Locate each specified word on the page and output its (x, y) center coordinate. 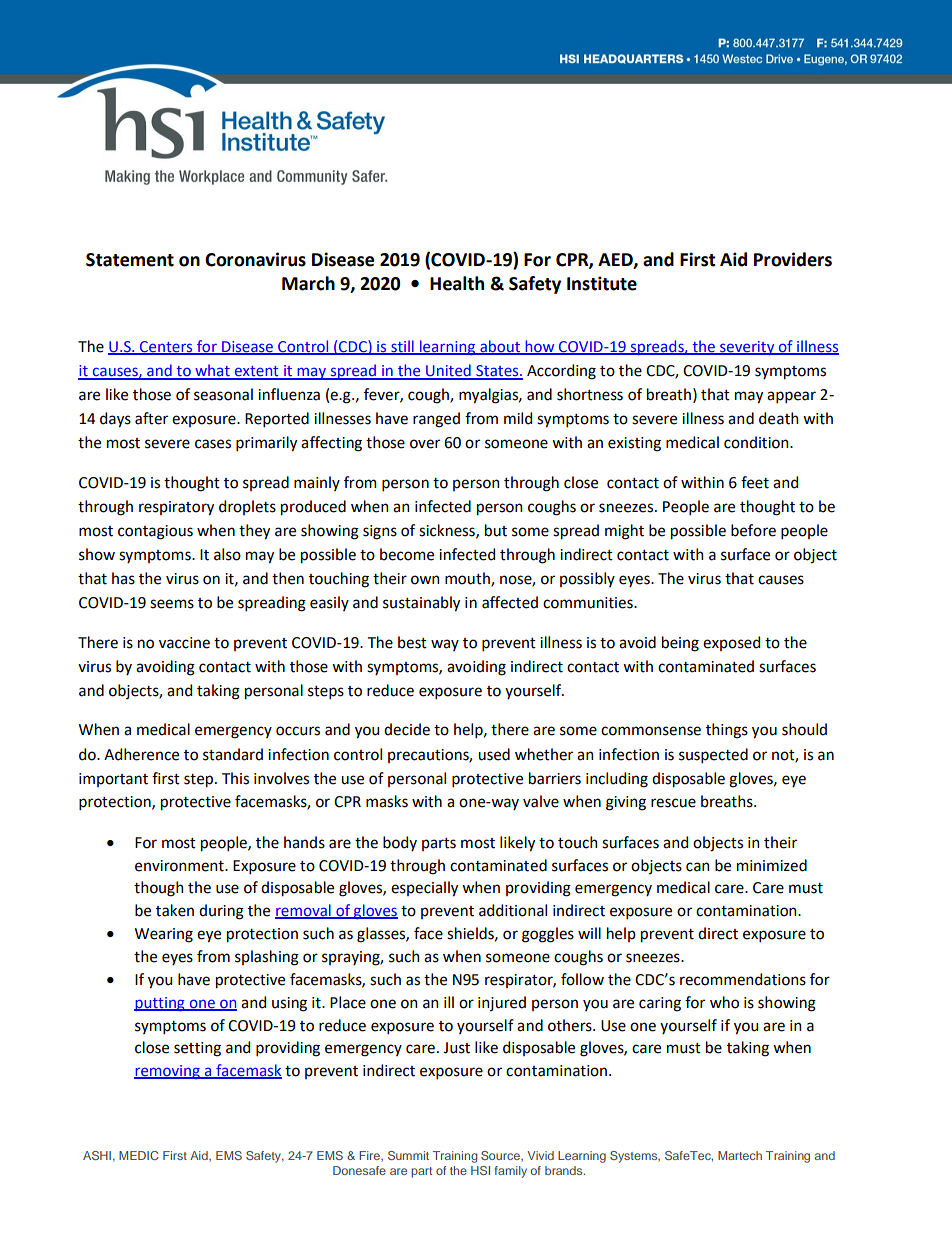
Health (457, 283)
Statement (130, 260)
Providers (793, 259)
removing (168, 1072)
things (727, 731)
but (496, 530)
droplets (247, 507)
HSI (480, 1170)
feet (755, 482)
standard (233, 754)
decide (407, 729)
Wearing (164, 935)
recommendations (743, 979)
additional (513, 910)
